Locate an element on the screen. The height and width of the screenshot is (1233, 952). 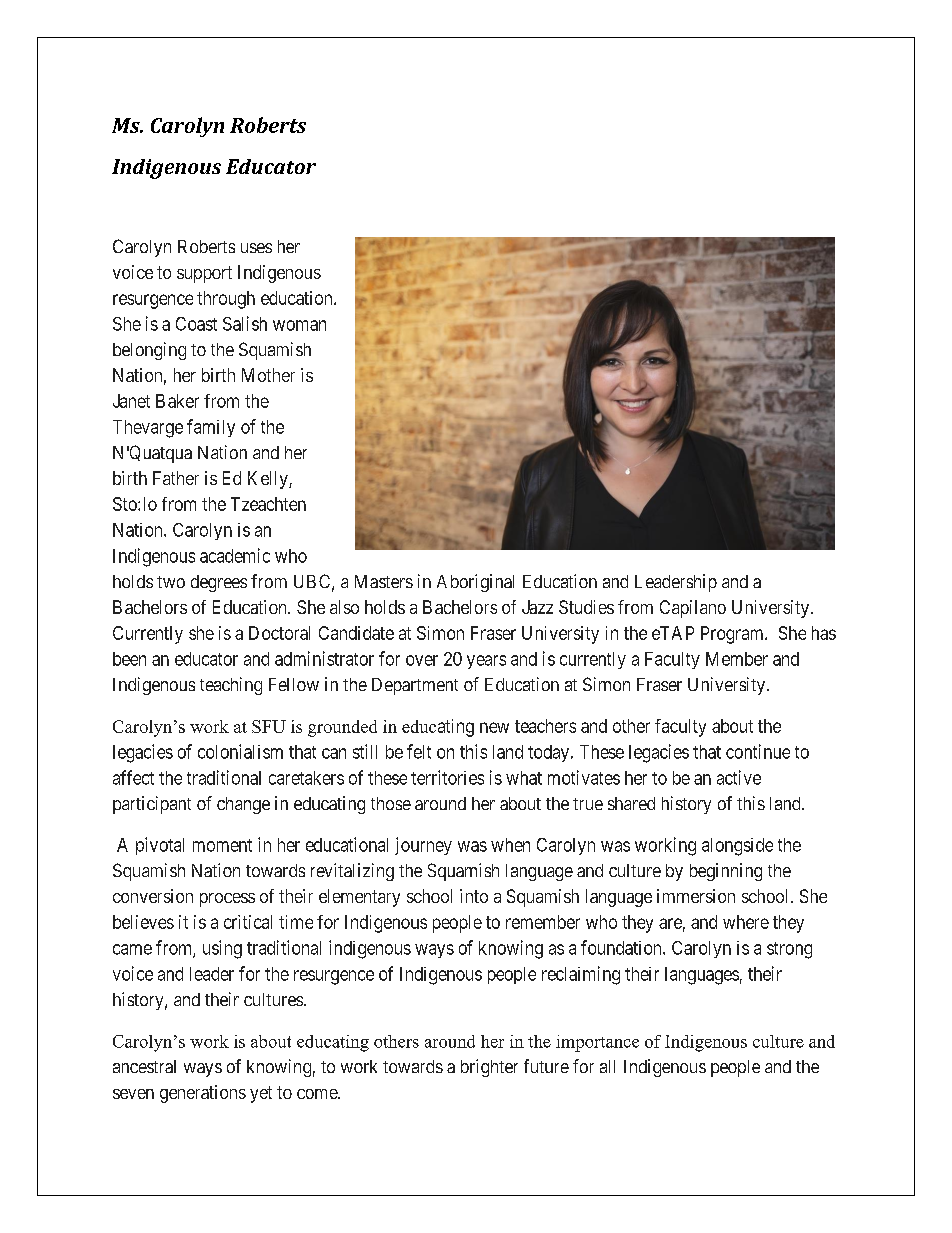
brighter is located at coordinates (489, 1068).
